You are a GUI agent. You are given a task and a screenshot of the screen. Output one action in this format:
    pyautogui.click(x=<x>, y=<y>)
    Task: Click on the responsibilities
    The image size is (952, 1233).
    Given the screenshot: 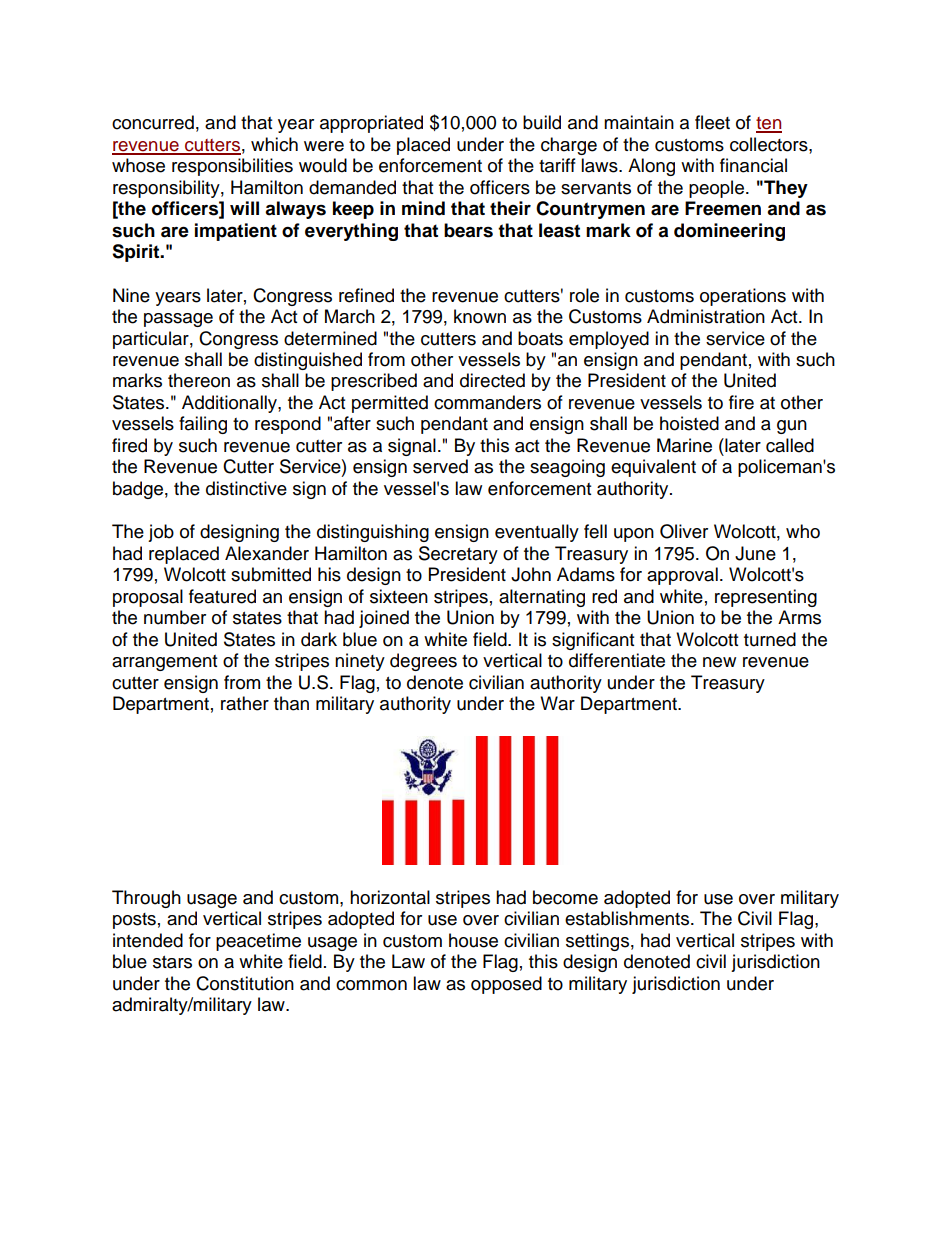 What is the action you would take?
    pyautogui.click(x=232, y=167)
